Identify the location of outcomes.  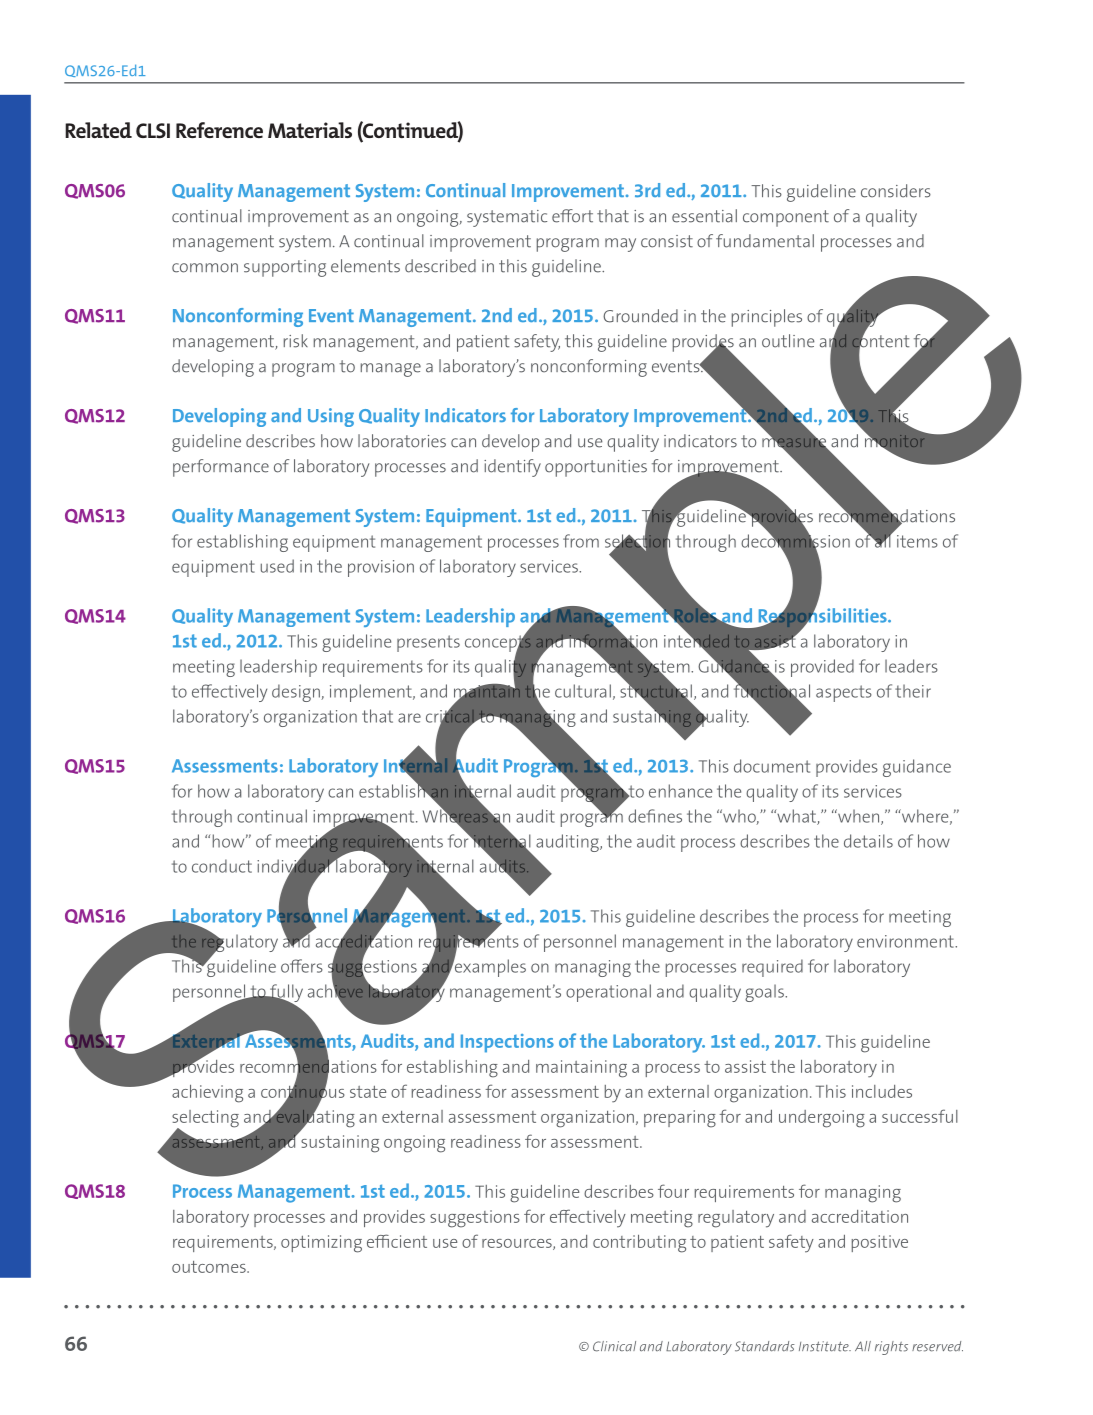
(210, 1267).
